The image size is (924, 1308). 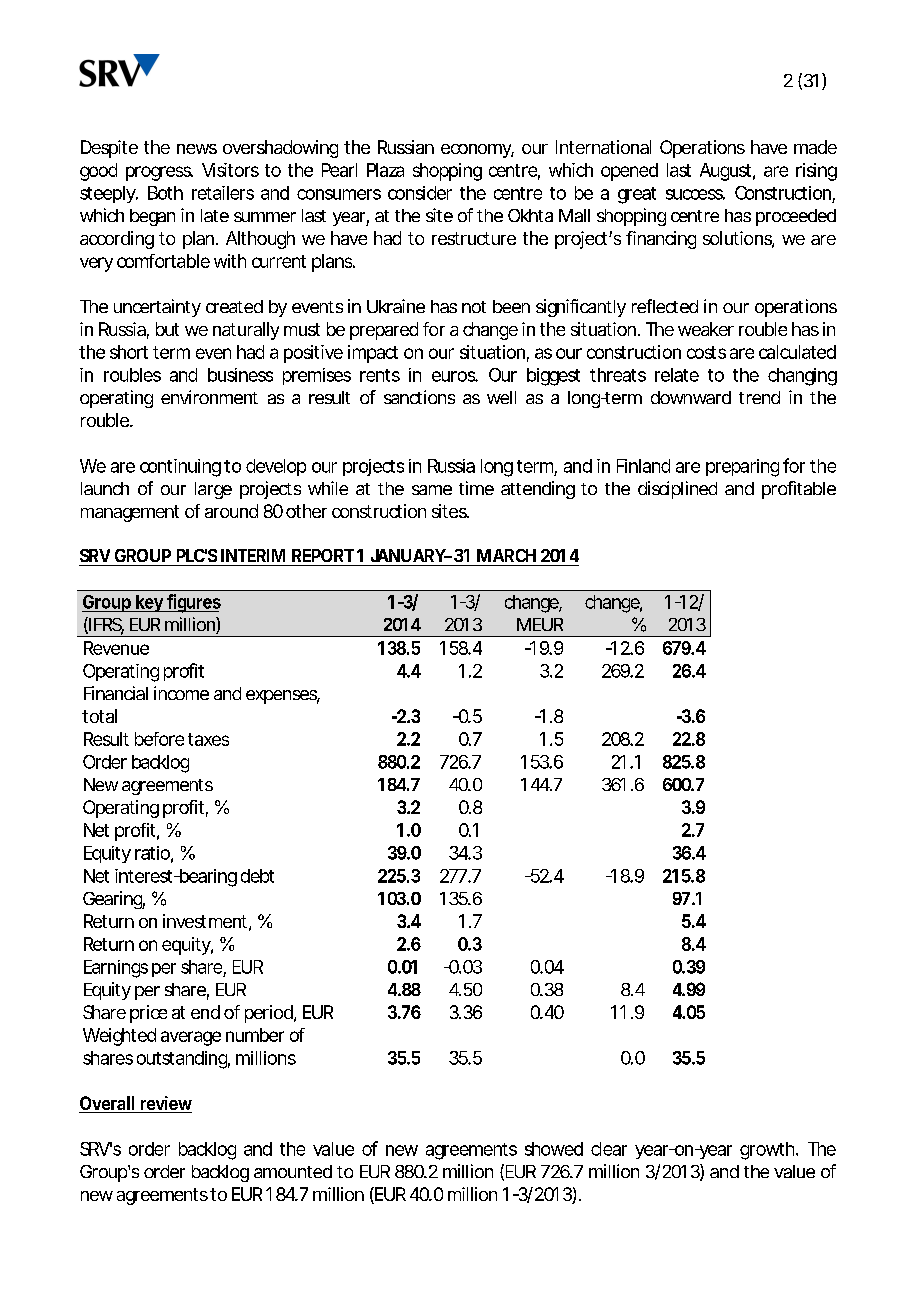 I want to click on review, so click(x=165, y=1104).
